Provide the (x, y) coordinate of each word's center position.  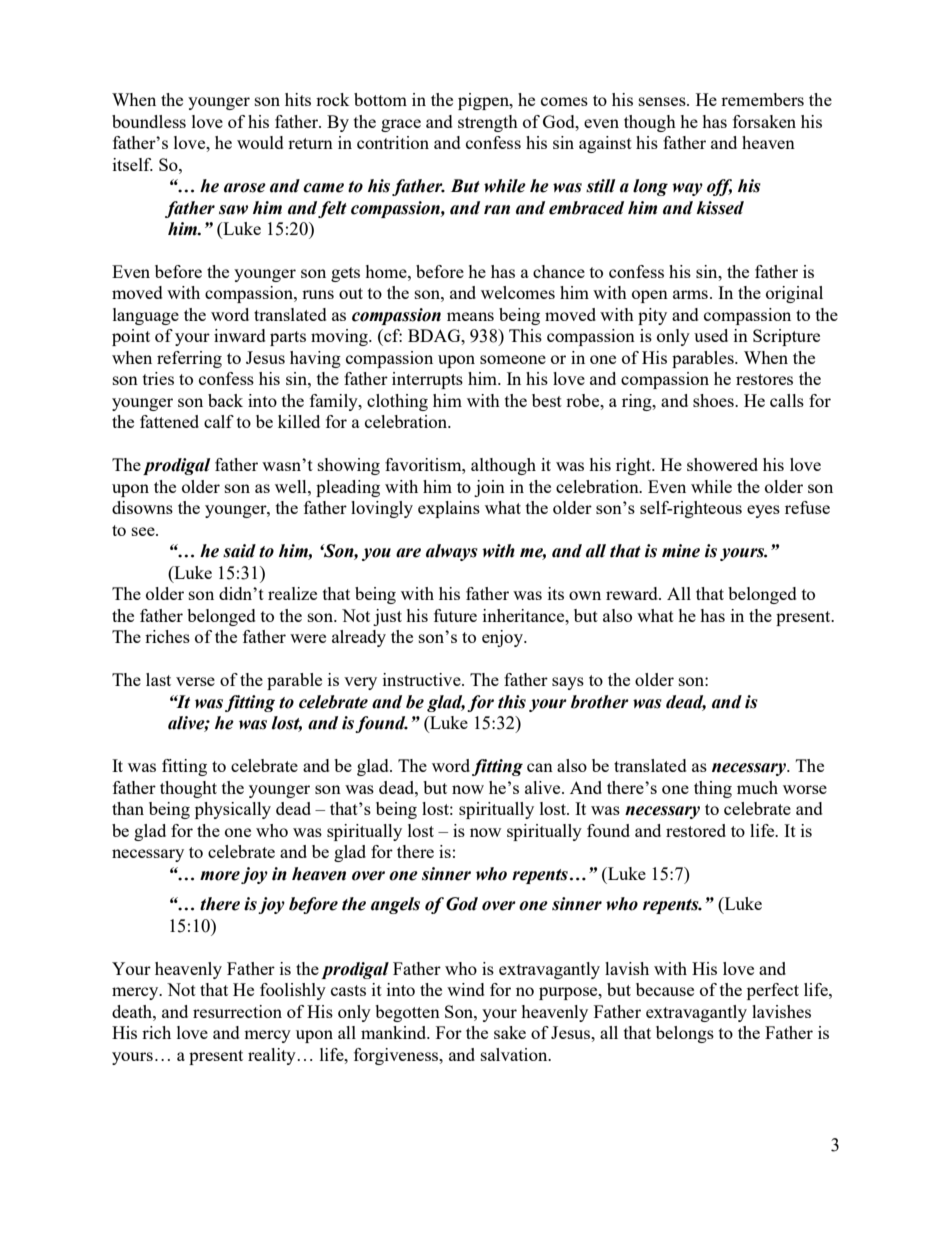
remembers (762, 99)
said (239, 551)
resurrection (237, 1011)
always (452, 552)
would (260, 142)
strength (488, 123)
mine (681, 551)
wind (466, 989)
